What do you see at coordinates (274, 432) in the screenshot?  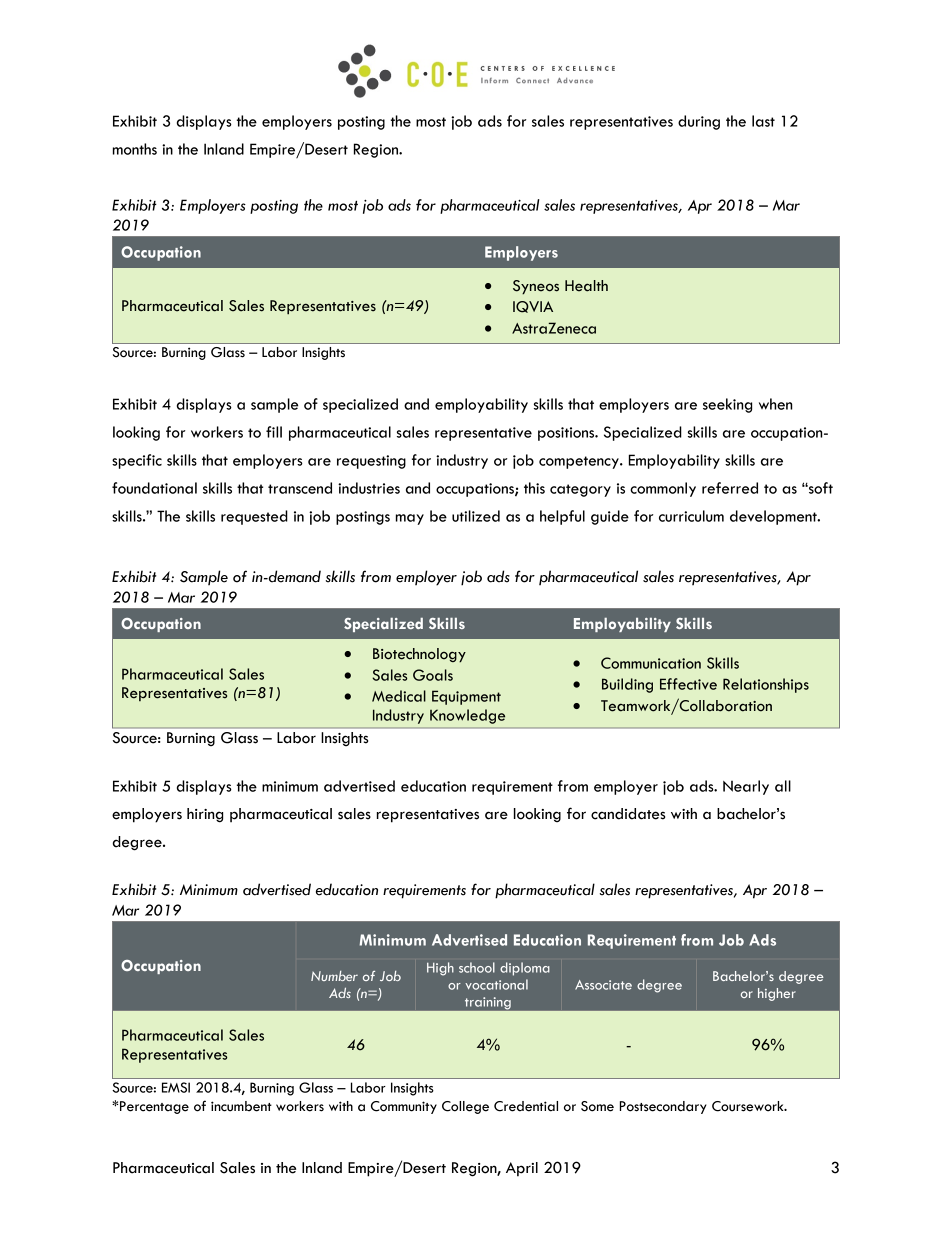 I see `fill` at bounding box center [274, 432].
